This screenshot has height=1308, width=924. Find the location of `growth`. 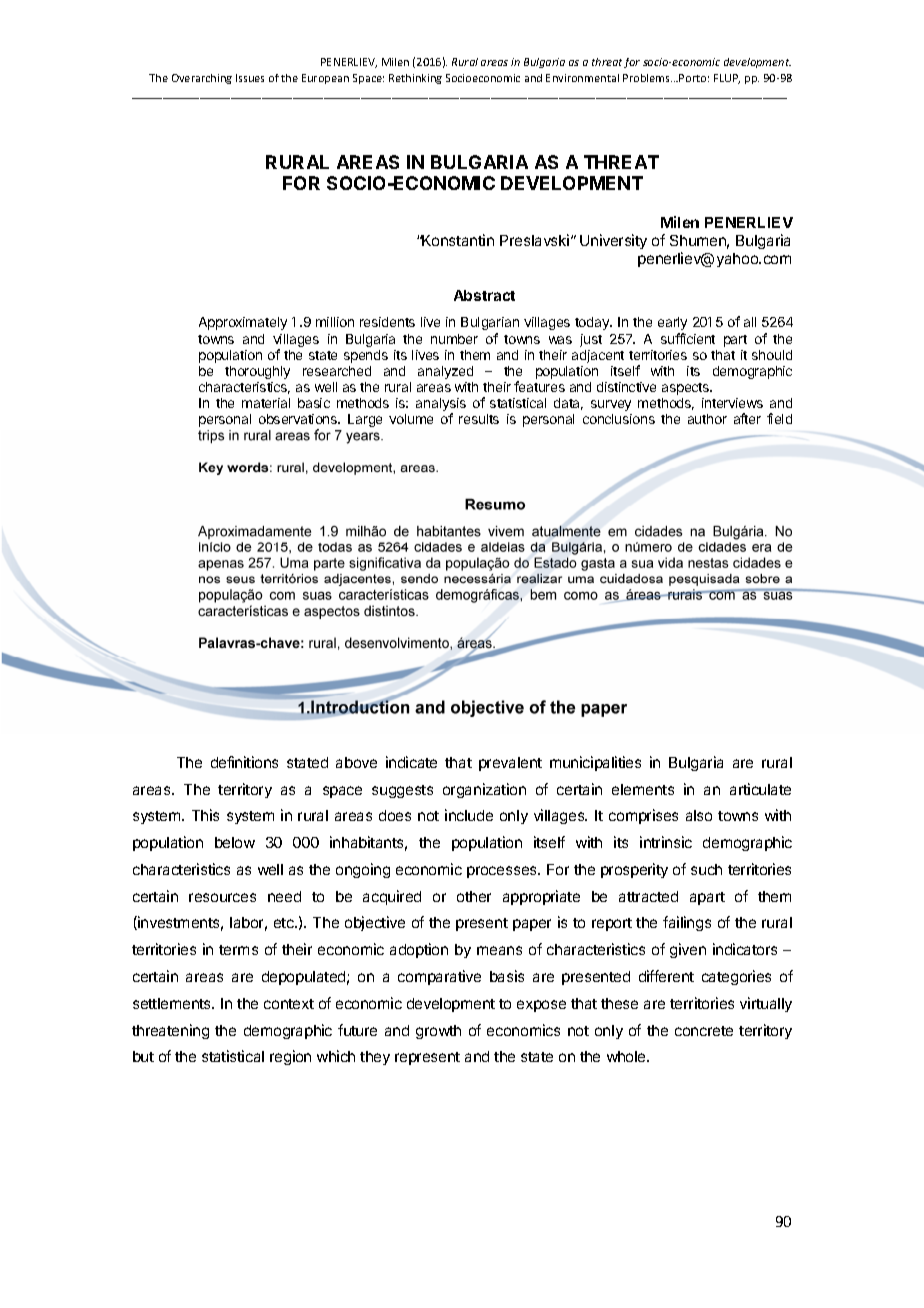

growth is located at coordinates (438, 1032).
